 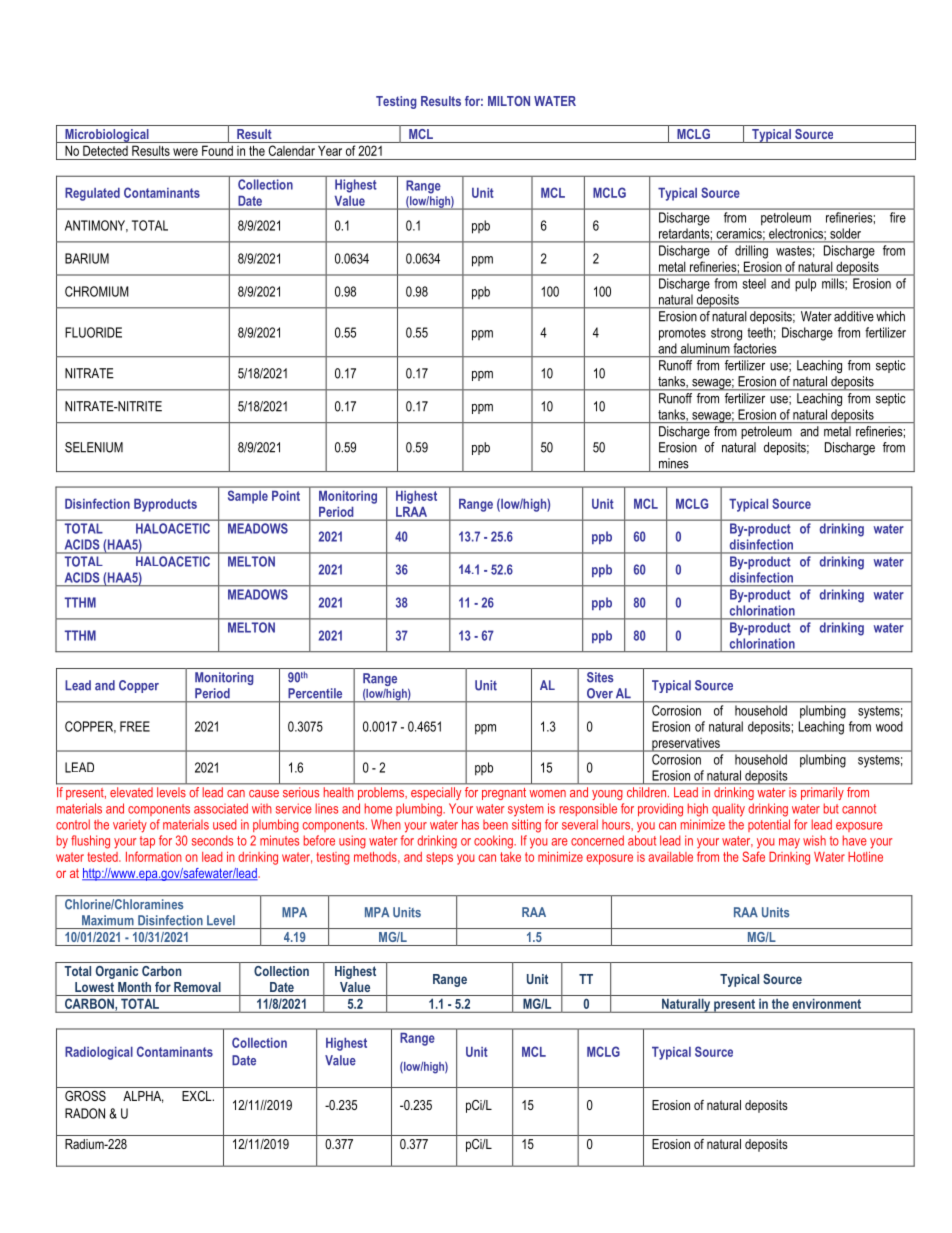 What do you see at coordinates (185, 152) in the document?
I see `were` at bounding box center [185, 152].
